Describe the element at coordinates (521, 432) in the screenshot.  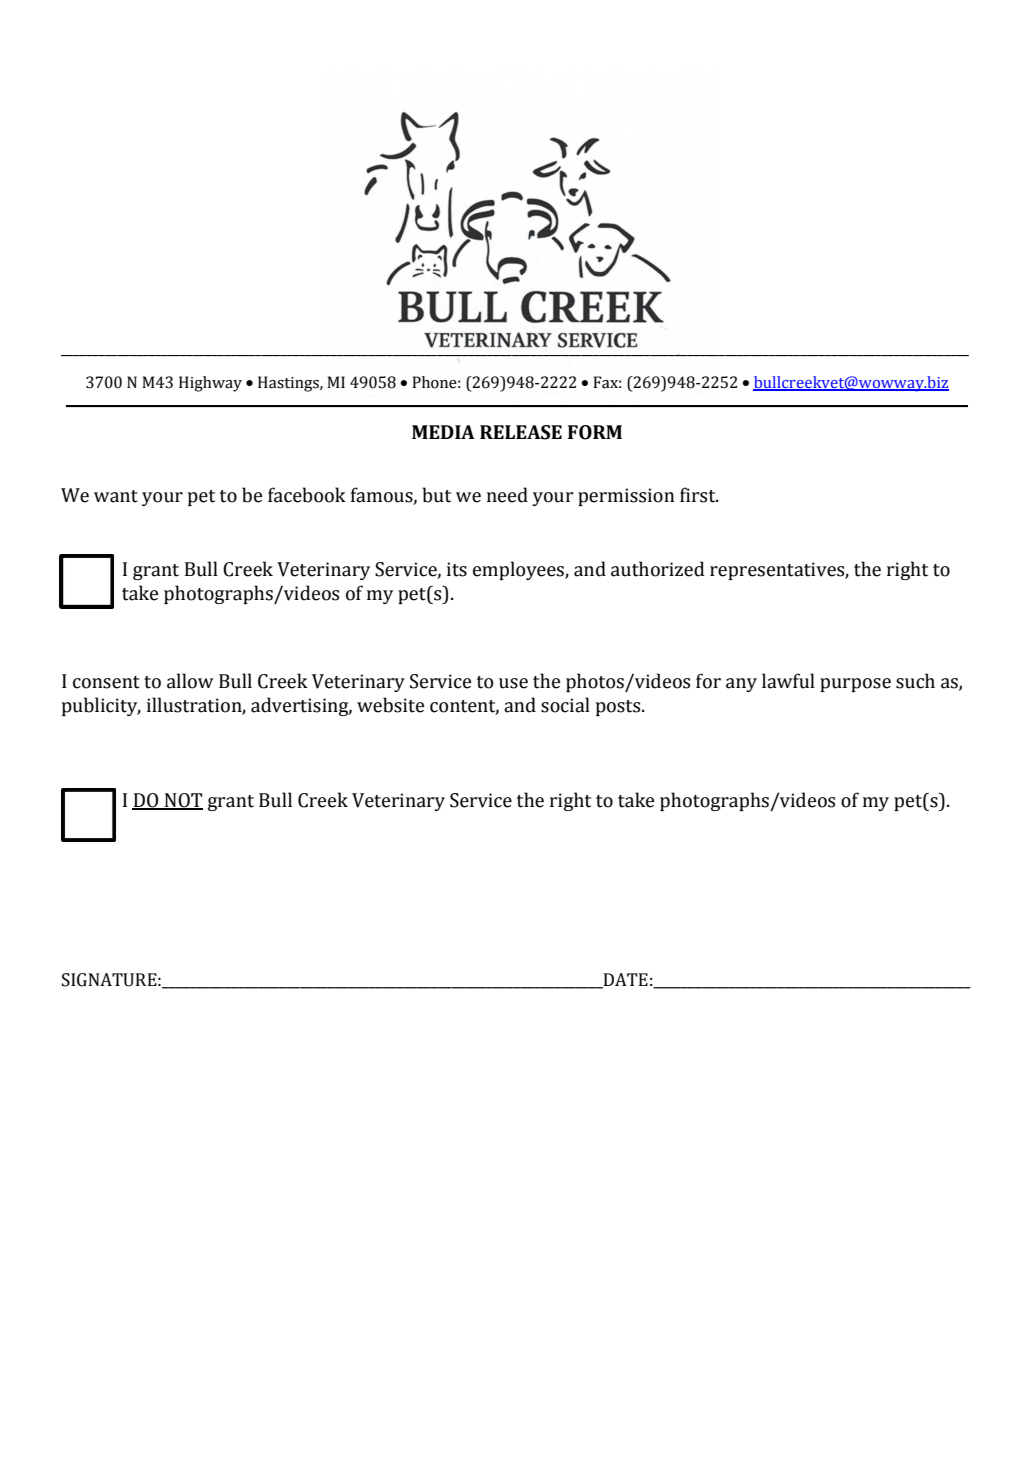
I see `RELEASE` at that location.
